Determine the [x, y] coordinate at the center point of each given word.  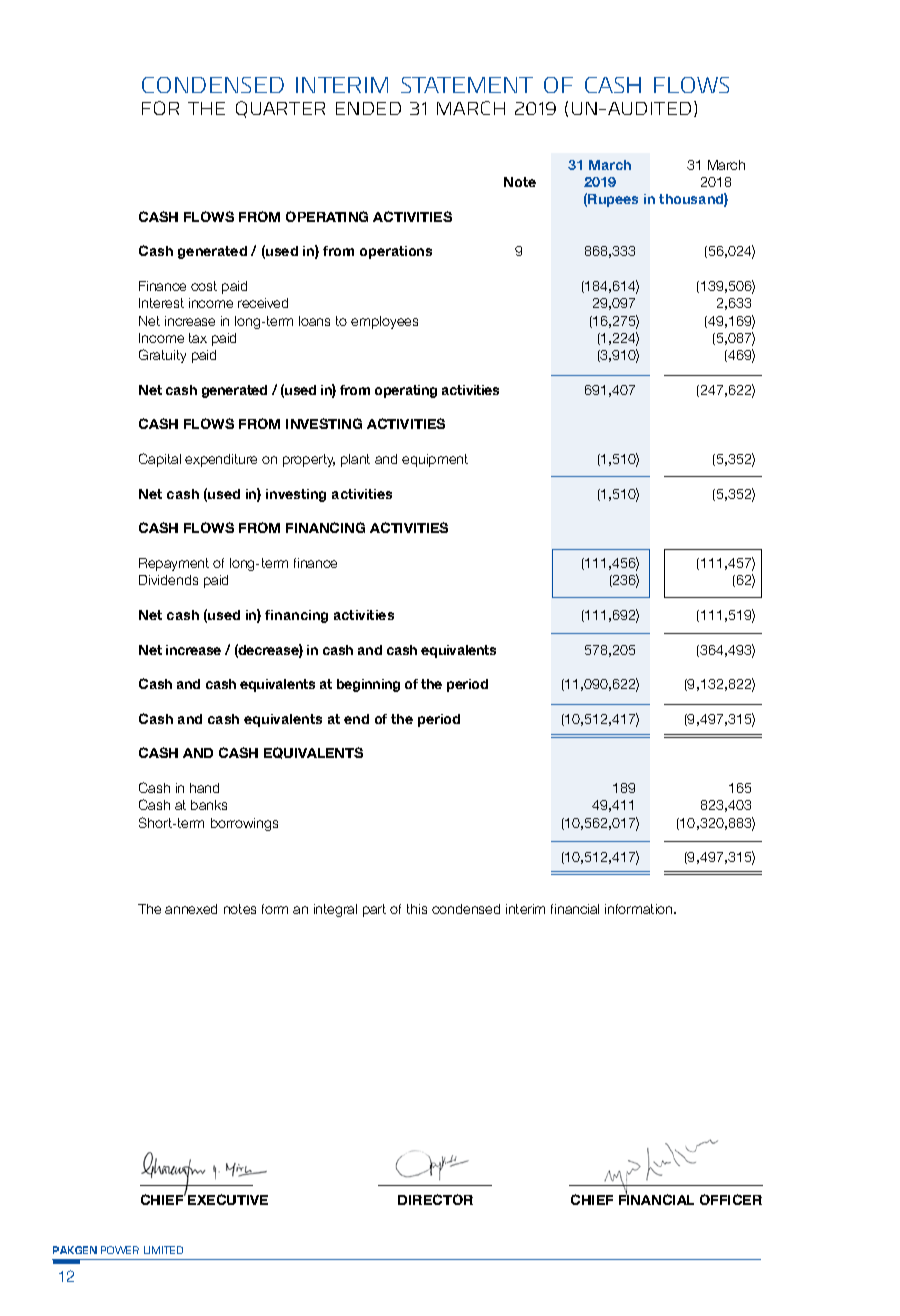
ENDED [368, 108]
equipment [435, 460]
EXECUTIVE [228, 1199]
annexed [191, 909]
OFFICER [731, 1199]
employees [384, 322]
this [417, 909]
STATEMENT [467, 85]
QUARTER [280, 109]
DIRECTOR [435, 1199]
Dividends [168, 580]
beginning [368, 685]
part [374, 910]
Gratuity [162, 356]
